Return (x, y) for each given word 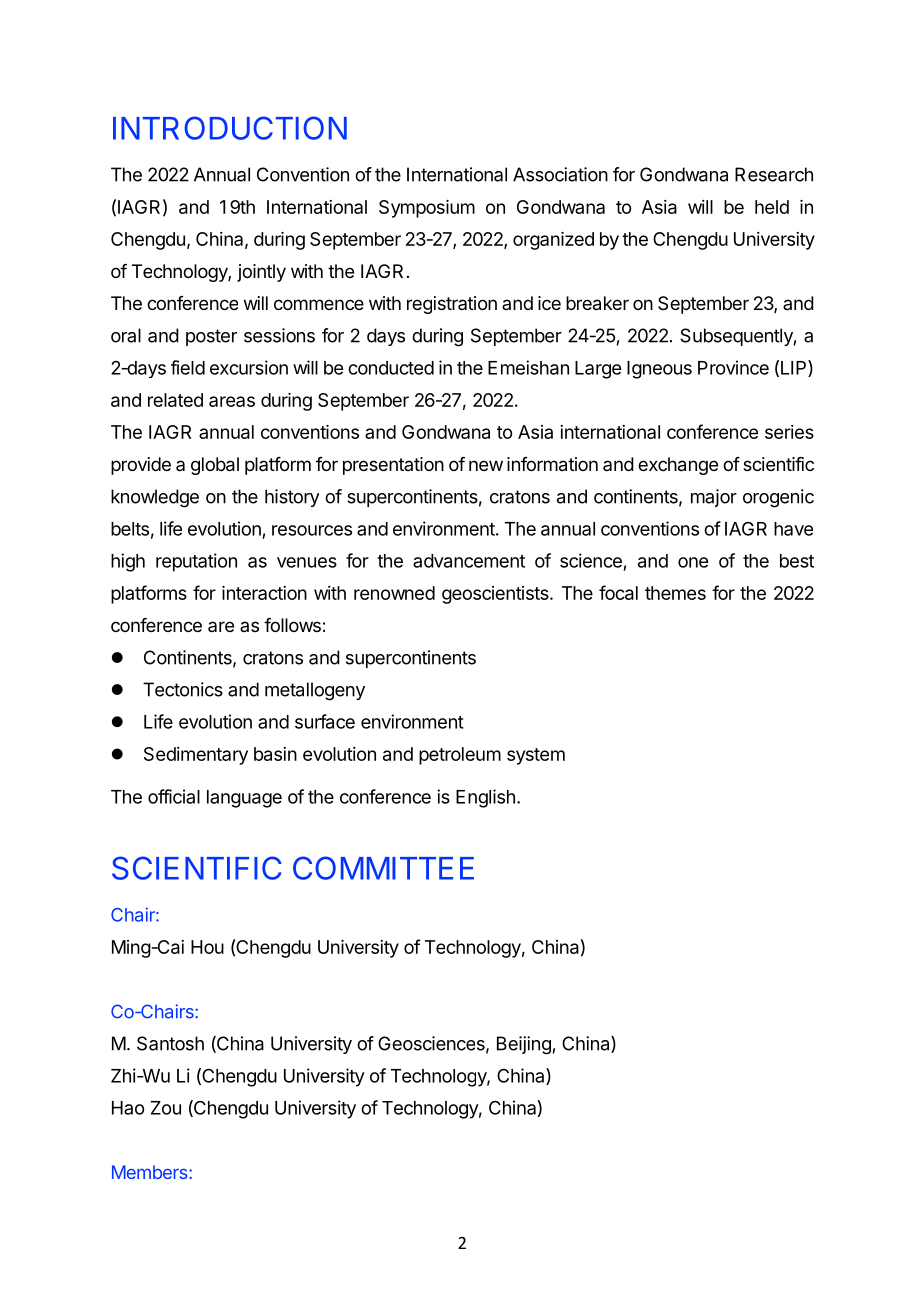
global (215, 466)
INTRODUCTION (230, 128)
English (485, 798)
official (174, 796)
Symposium (427, 209)
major (714, 498)
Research (774, 174)
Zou (166, 1108)
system (536, 756)
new (486, 465)
